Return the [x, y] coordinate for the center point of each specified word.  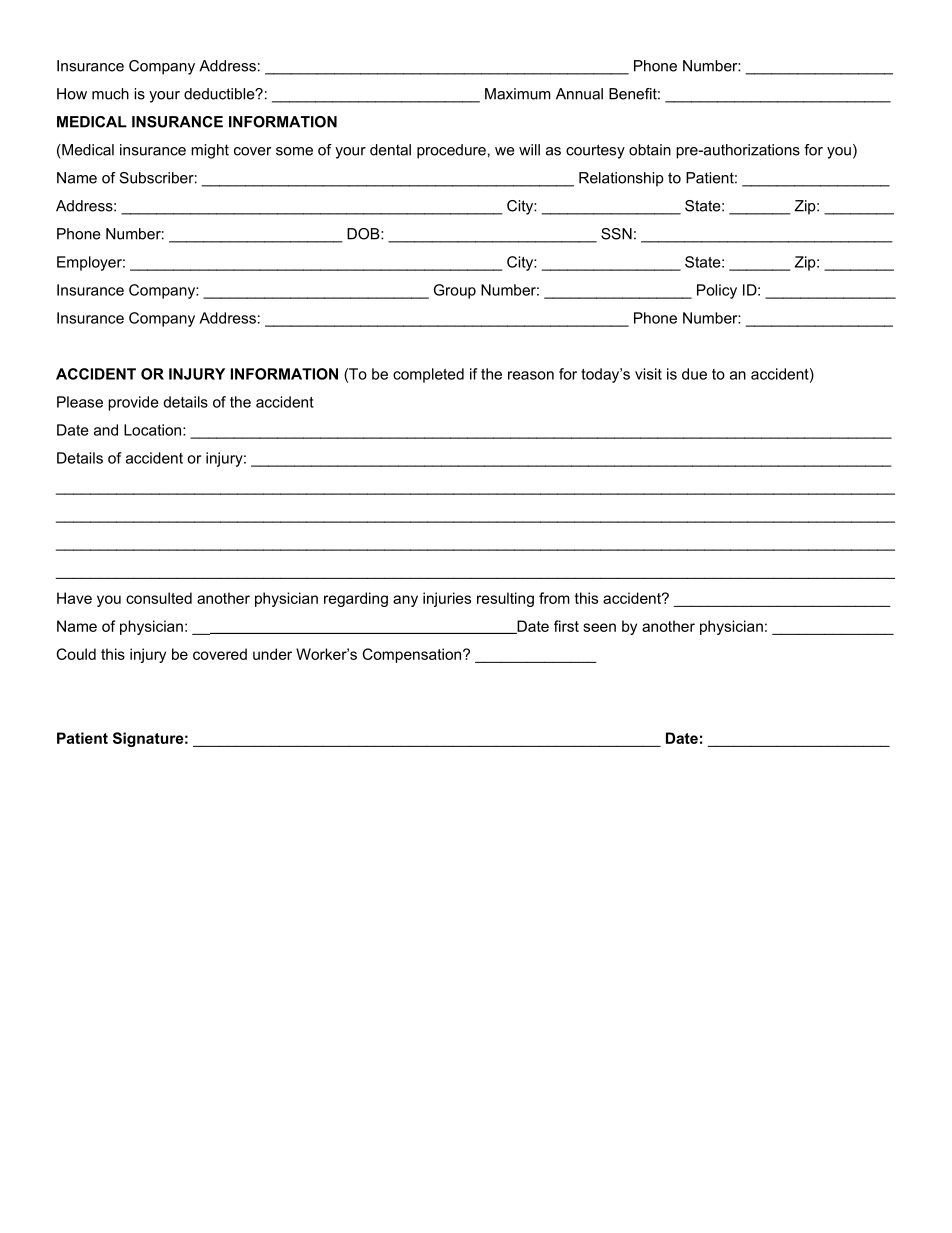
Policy [717, 291]
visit [648, 374]
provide [133, 403]
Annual [579, 94]
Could [76, 654]
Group [455, 291]
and [106, 430]
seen [599, 627]
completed [428, 375]
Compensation [413, 655]
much [110, 94]
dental [390, 150]
